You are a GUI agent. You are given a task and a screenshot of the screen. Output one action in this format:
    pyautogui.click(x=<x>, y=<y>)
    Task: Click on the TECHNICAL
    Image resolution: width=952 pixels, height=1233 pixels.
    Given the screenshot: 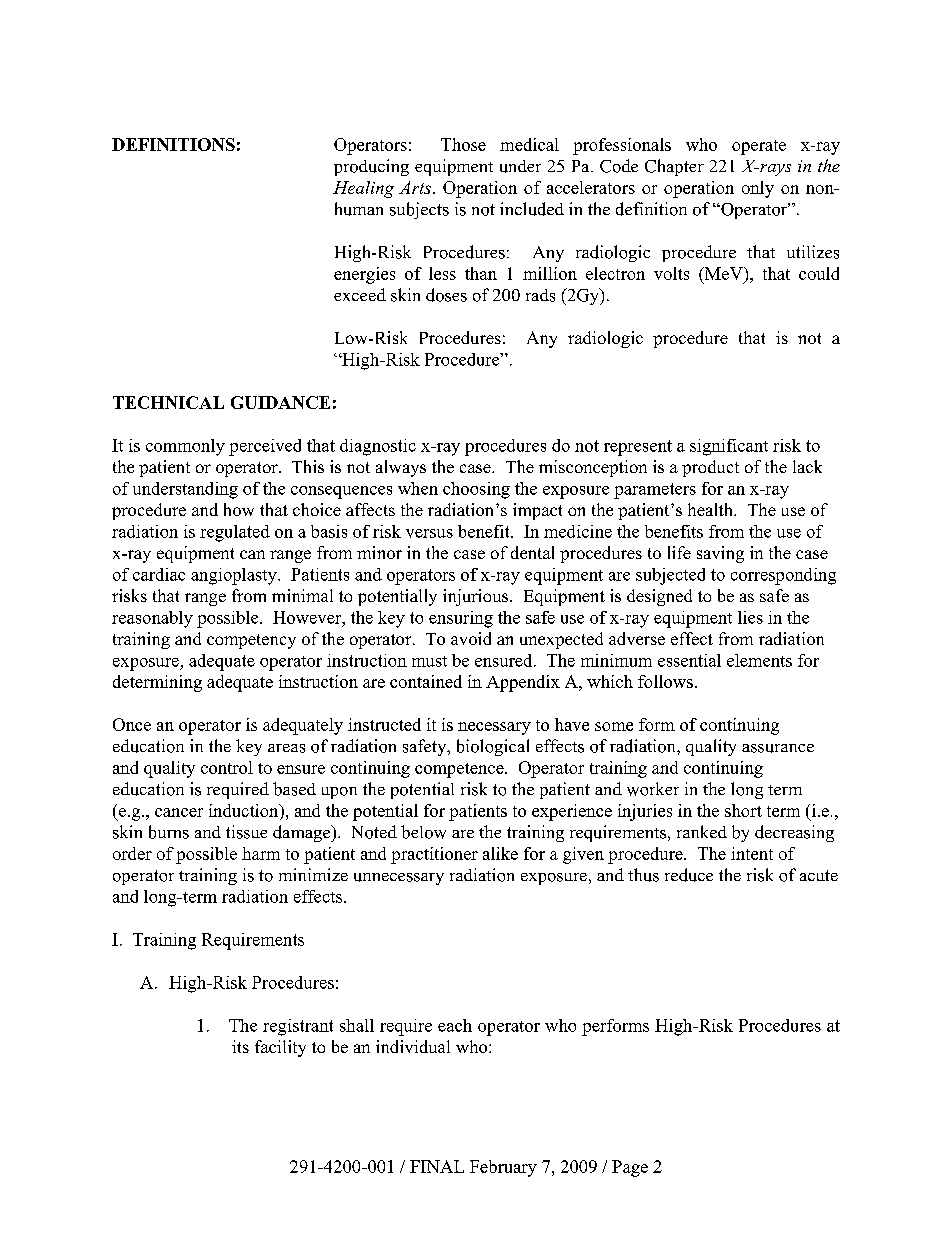 What is the action you would take?
    pyautogui.click(x=168, y=402)
